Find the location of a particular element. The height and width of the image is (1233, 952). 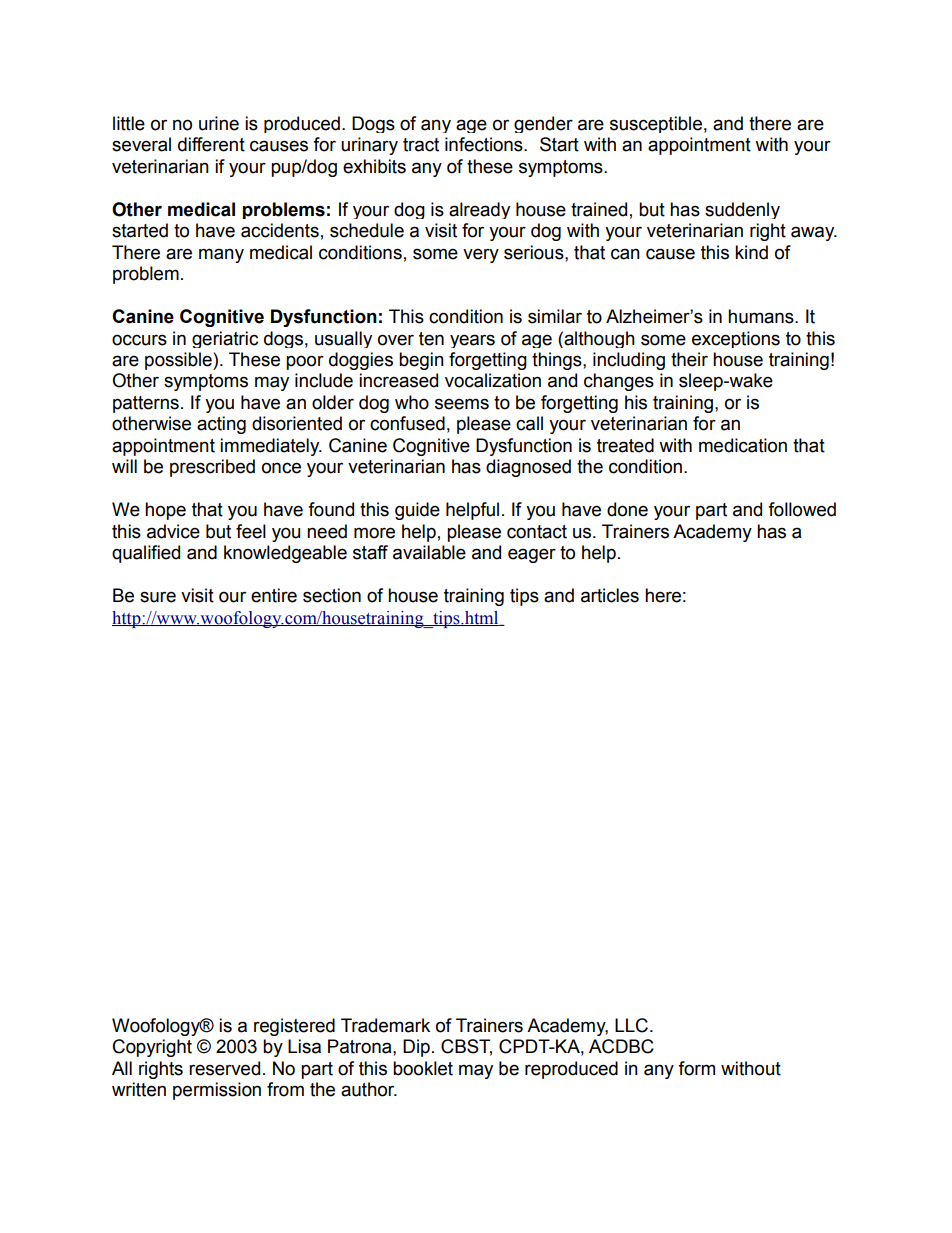

registered is located at coordinates (294, 1027).
